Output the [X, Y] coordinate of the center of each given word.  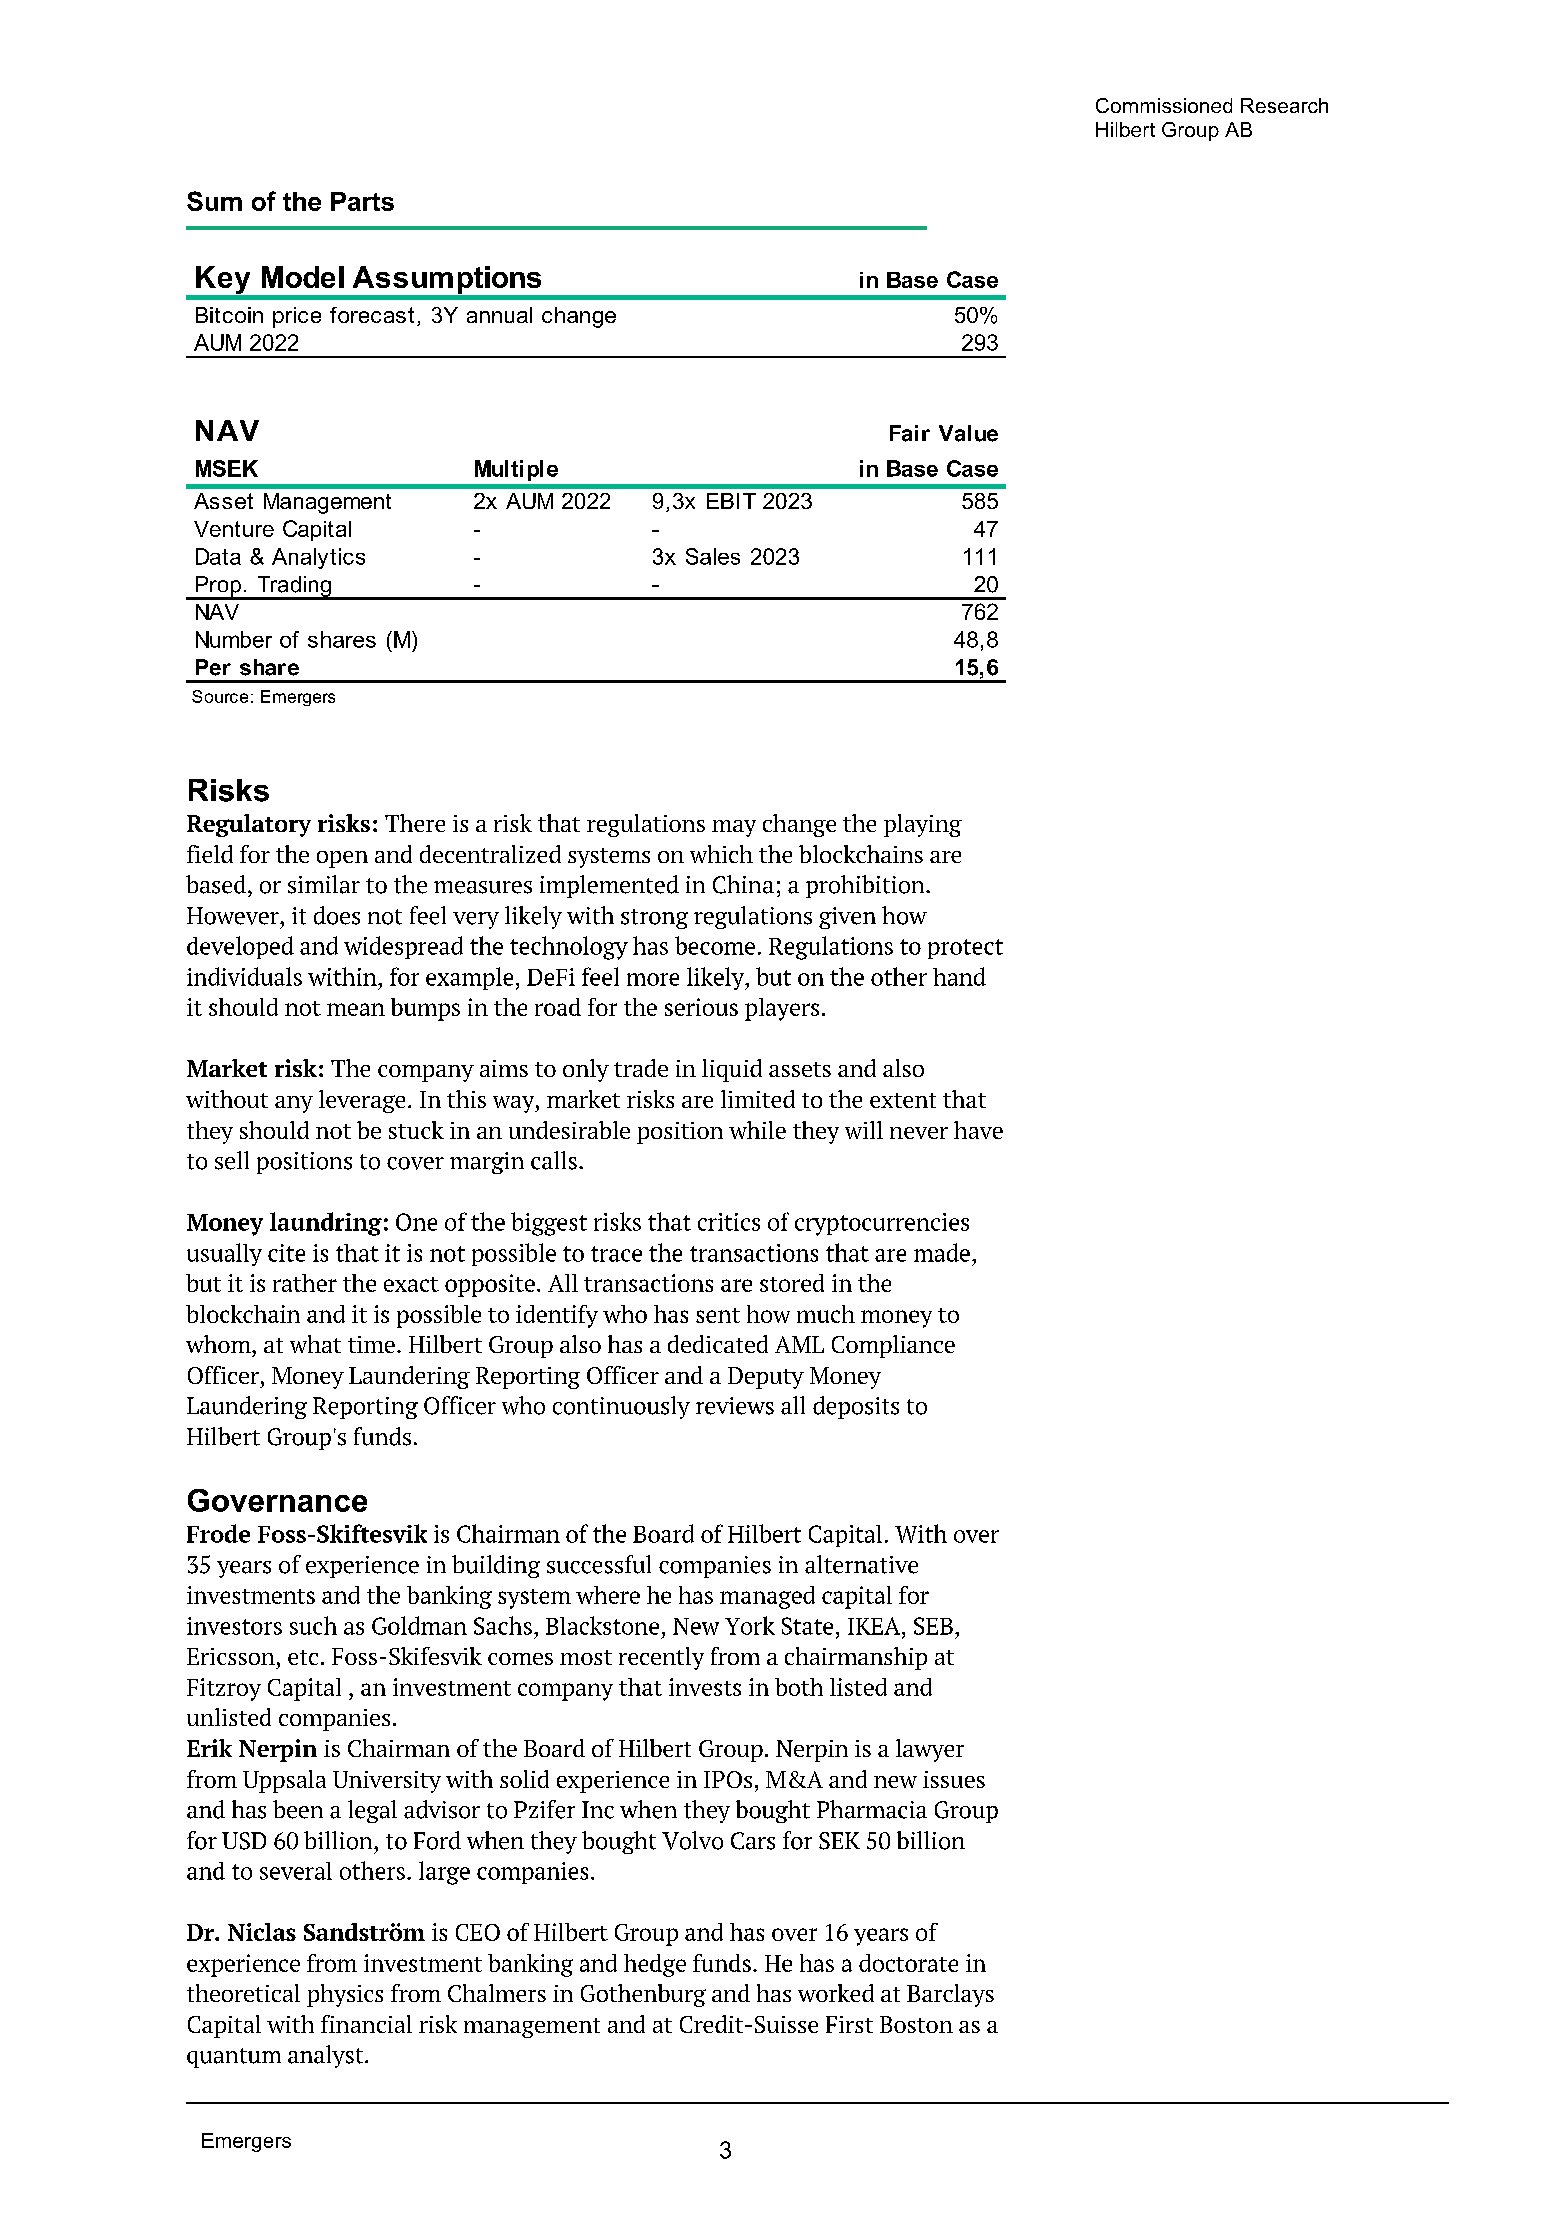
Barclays [950, 1995]
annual [499, 315]
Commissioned [1164, 105]
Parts [362, 201]
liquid [732, 1070]
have [978, 1130]
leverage [362, 1101]
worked [836, 1993]
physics [345, 1995]
